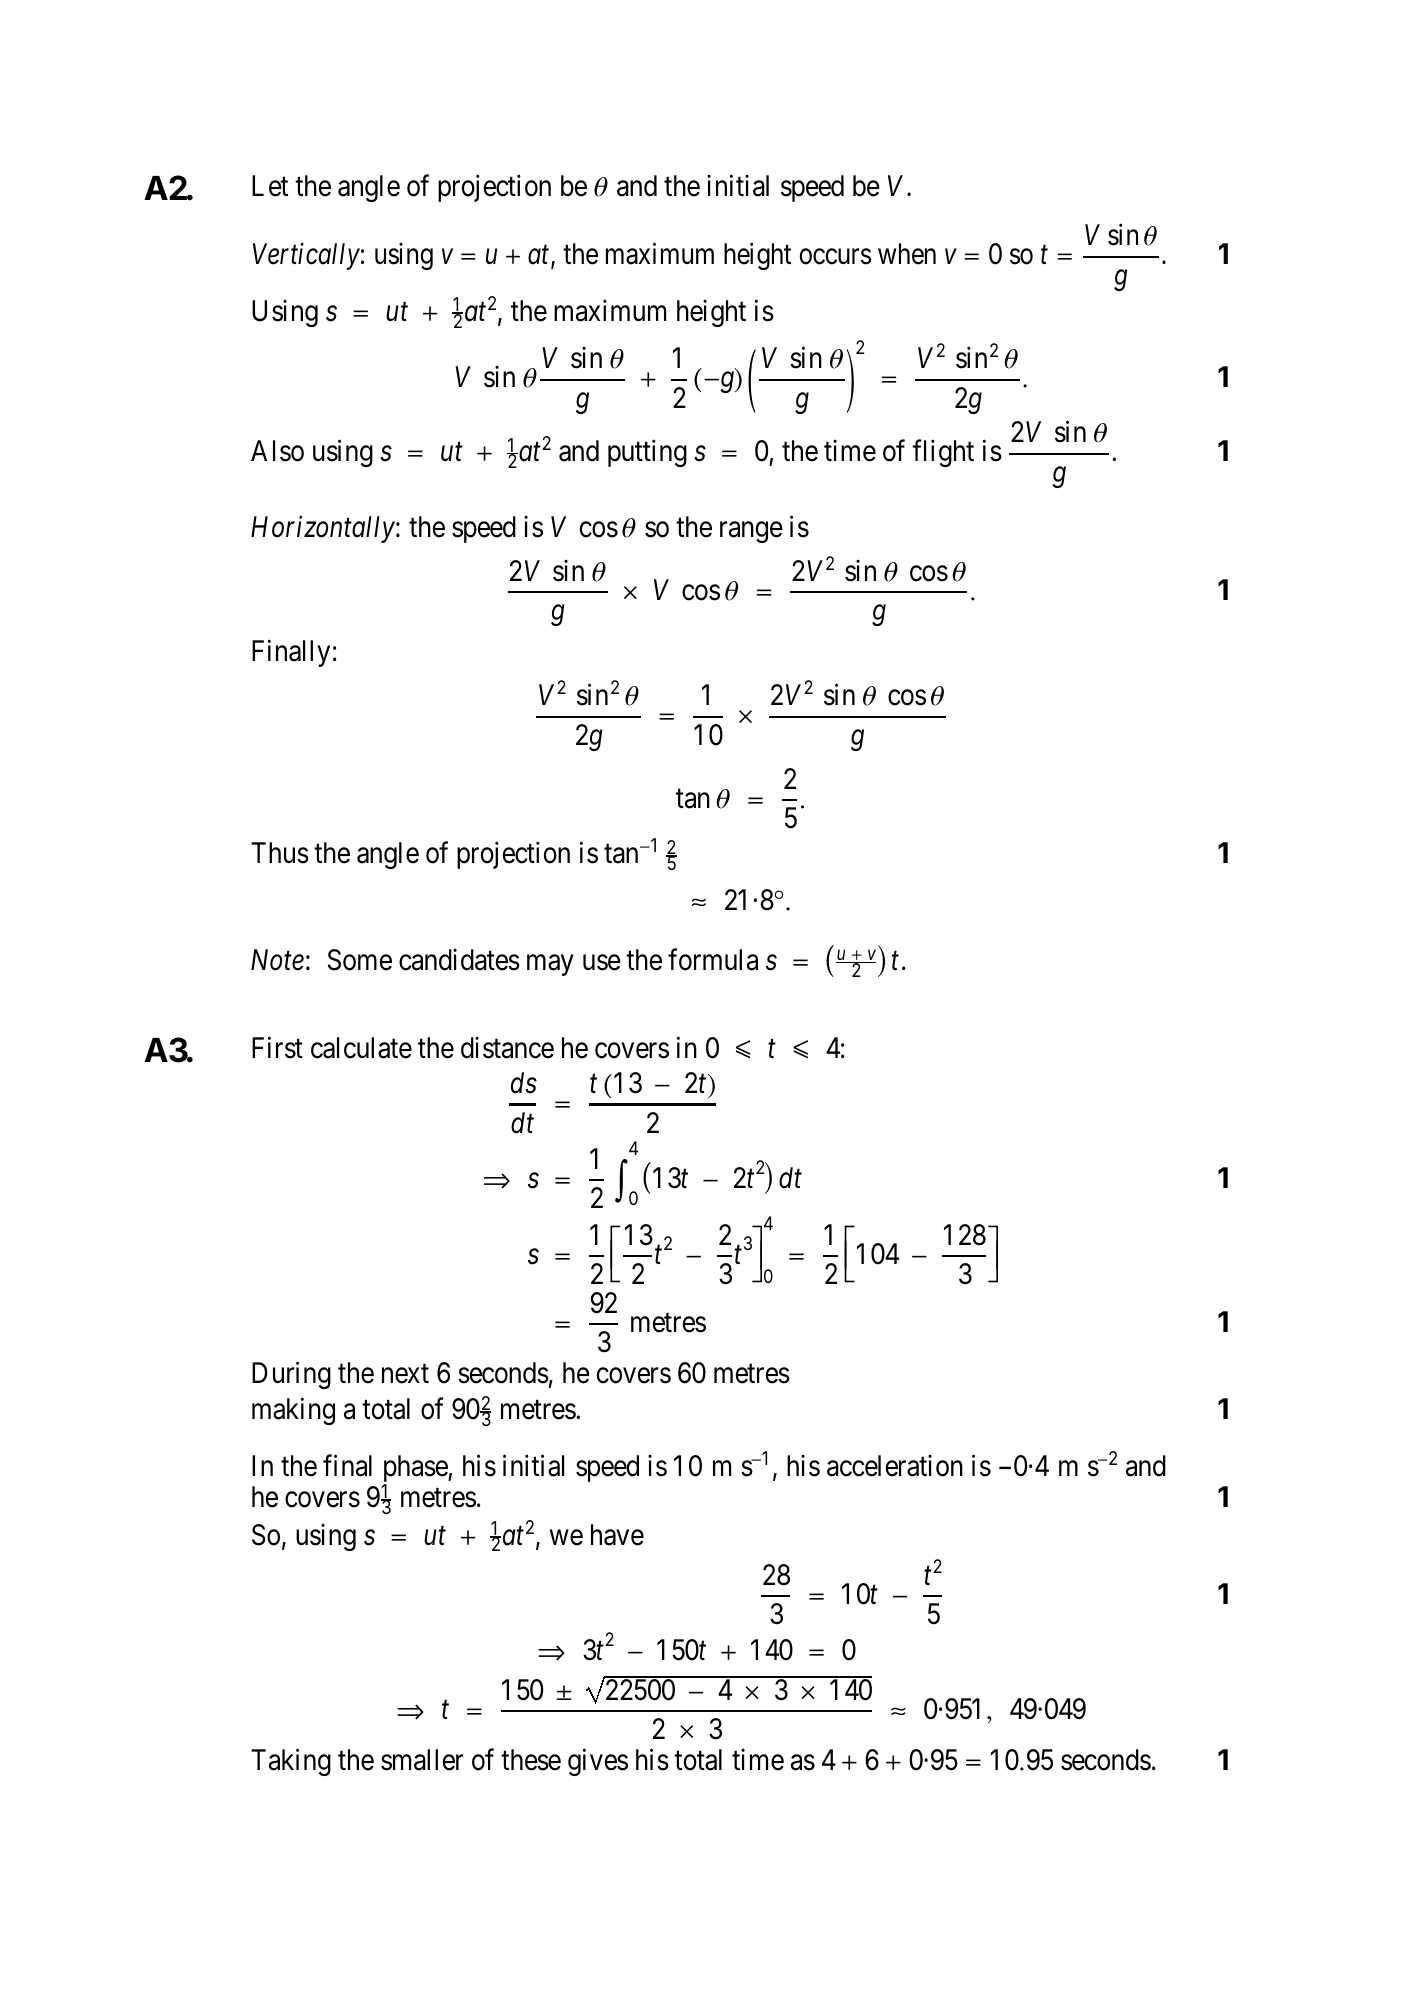  What do you see at coordinates (647, 453) in the page?
I see `putting` at bounding box center [647, 453].
